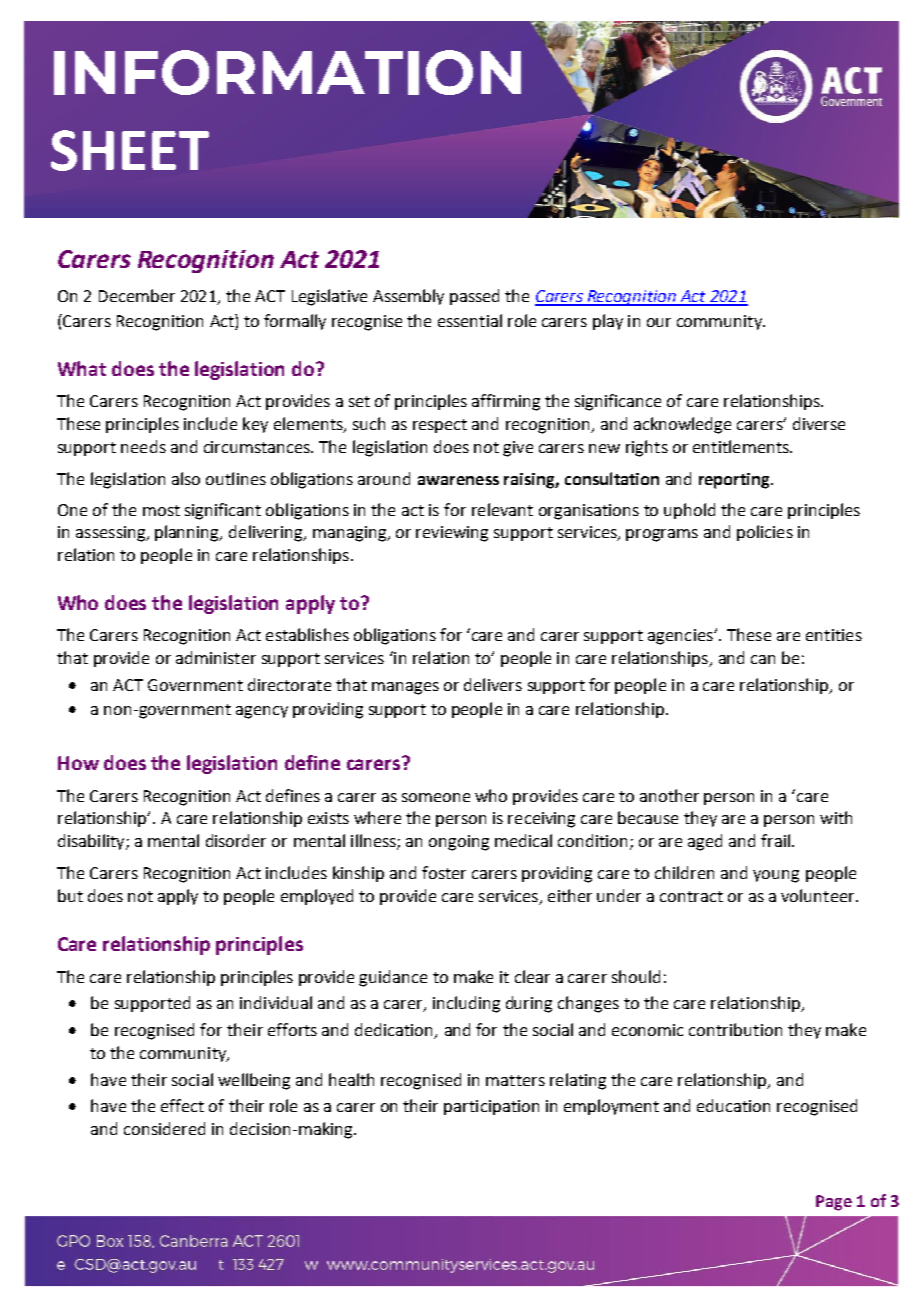 The height and width of the page is (1309, 924). I want to click on delivers, so click(493, 684).
